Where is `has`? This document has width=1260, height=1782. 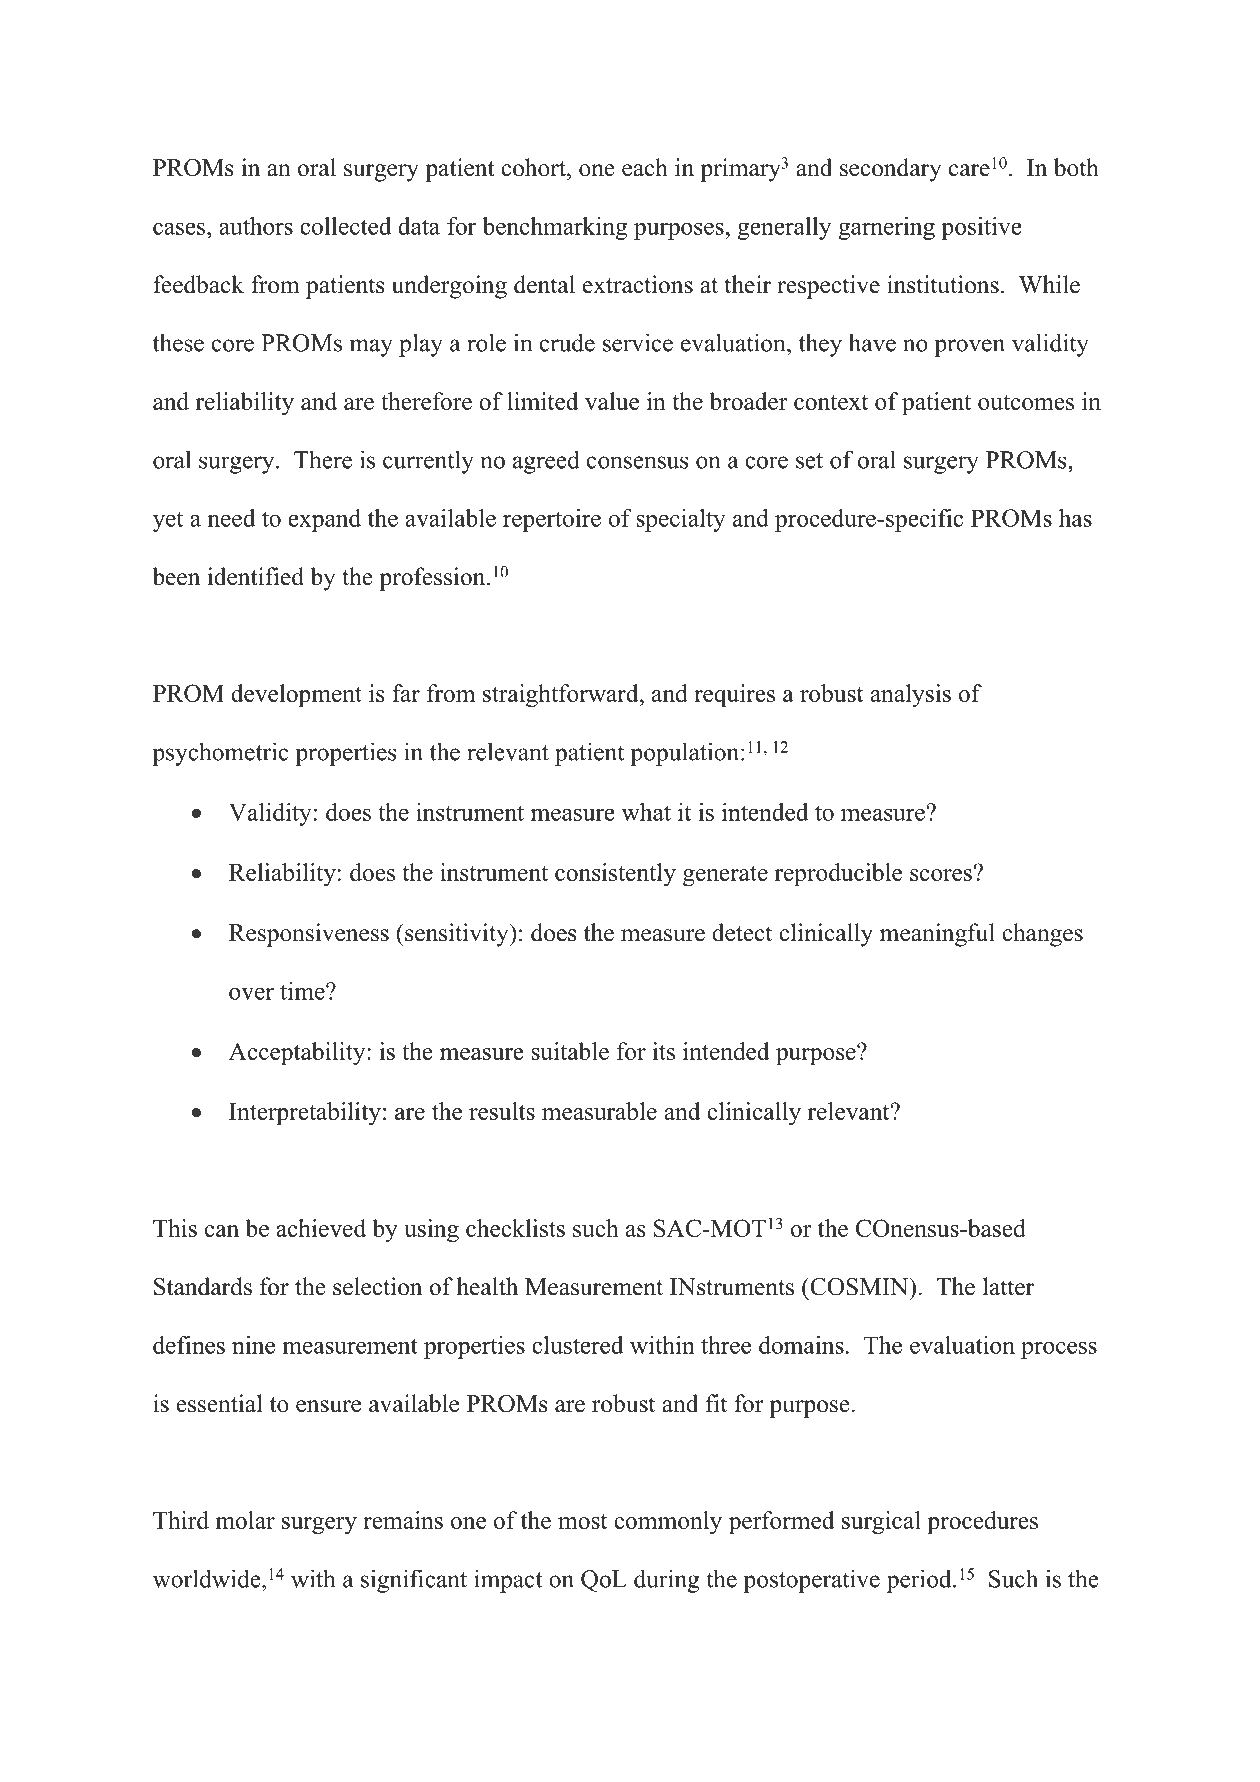
has is located at coordinates (1075, 518).
